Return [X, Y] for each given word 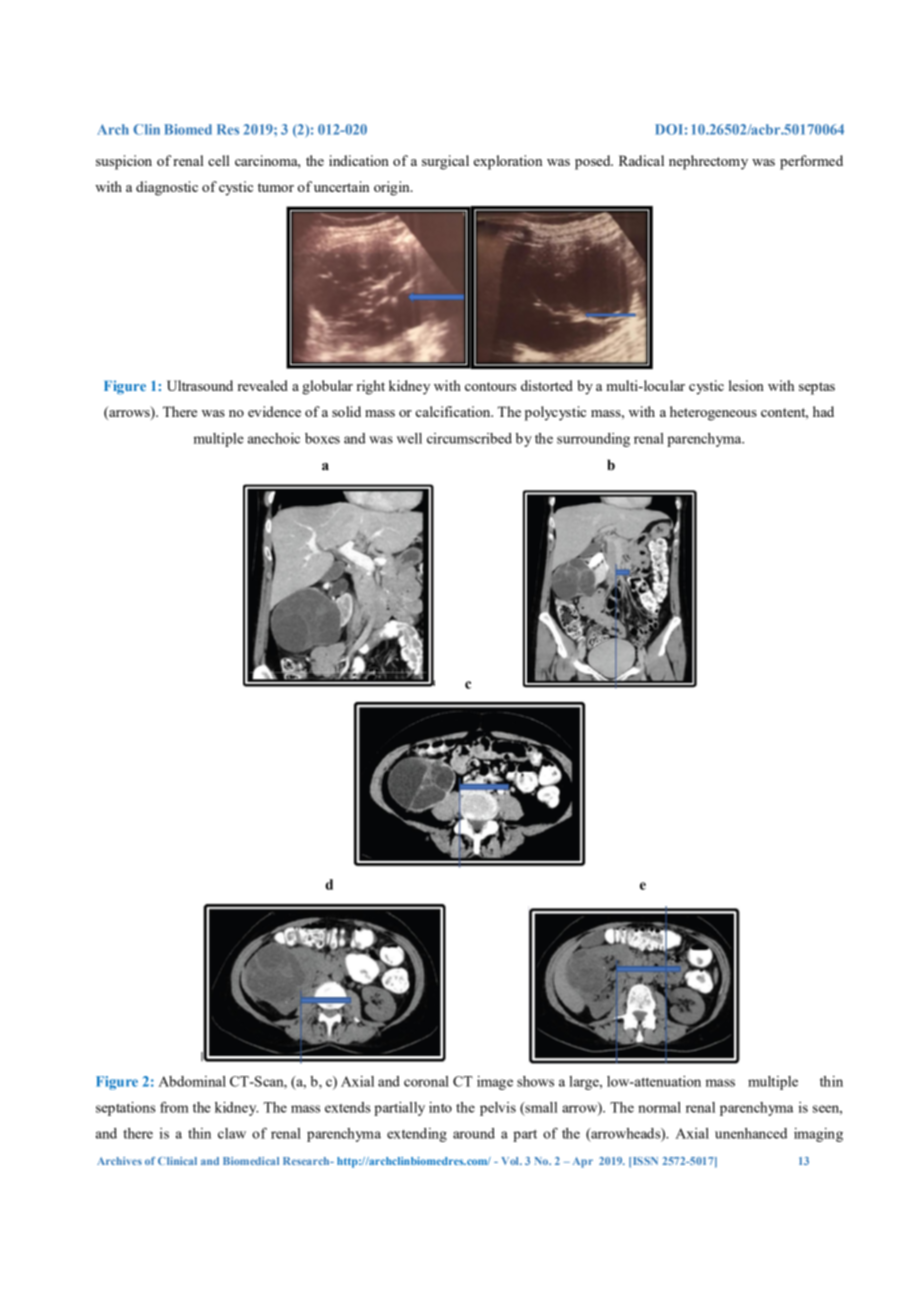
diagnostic [167, 188]
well [409, 438]
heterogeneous [713, 413]
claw [232, 1133]
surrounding [593, 440]
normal [659, 1107]
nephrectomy [708, 162]
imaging [818, 1135]
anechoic [274, 438]
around [474, 1133]
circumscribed [469, 438]
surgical [445, 162]
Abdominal [192, 1081]
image [495, 1083]
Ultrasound [200, 385]
